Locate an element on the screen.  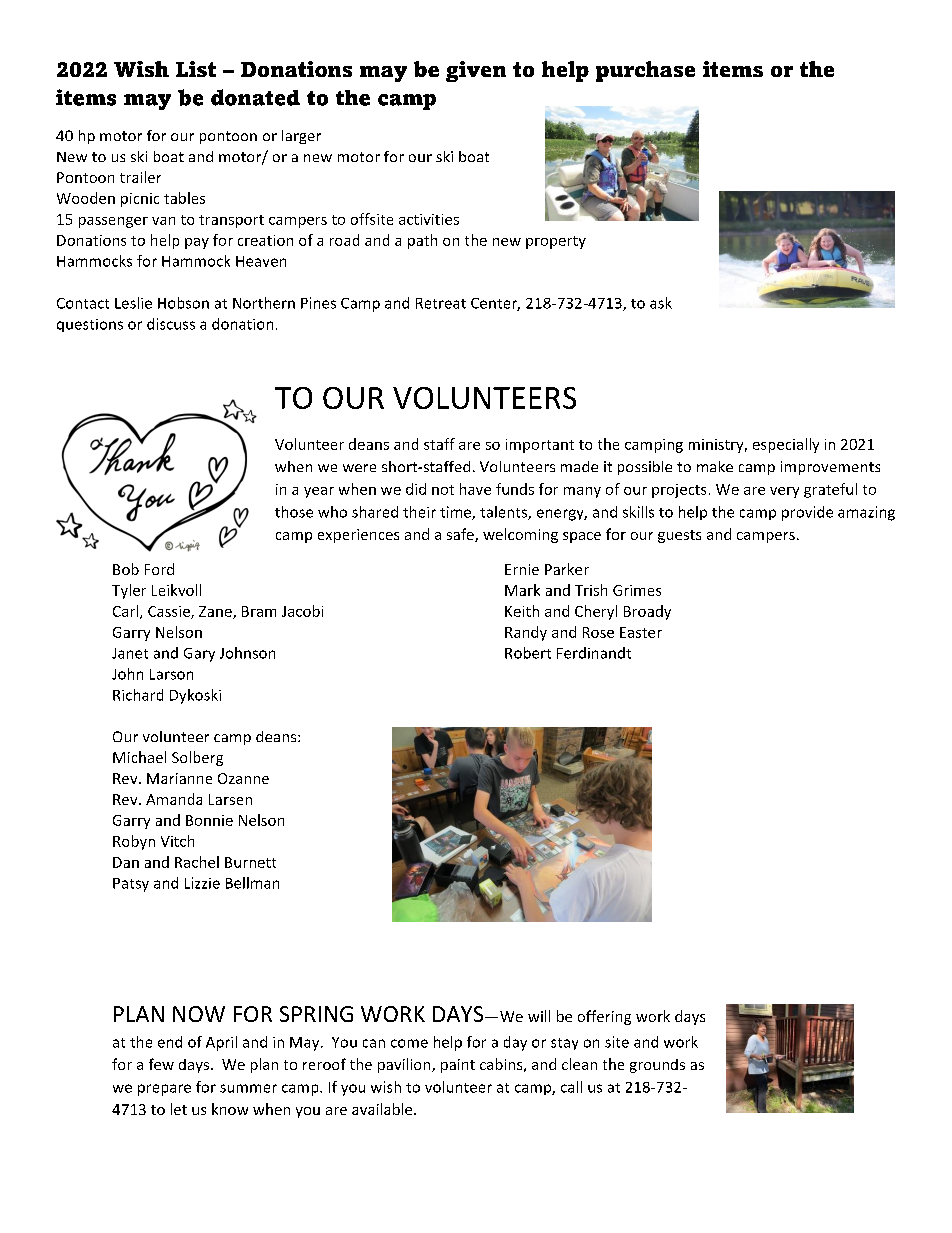
List is located at coordinates (196, 69).
